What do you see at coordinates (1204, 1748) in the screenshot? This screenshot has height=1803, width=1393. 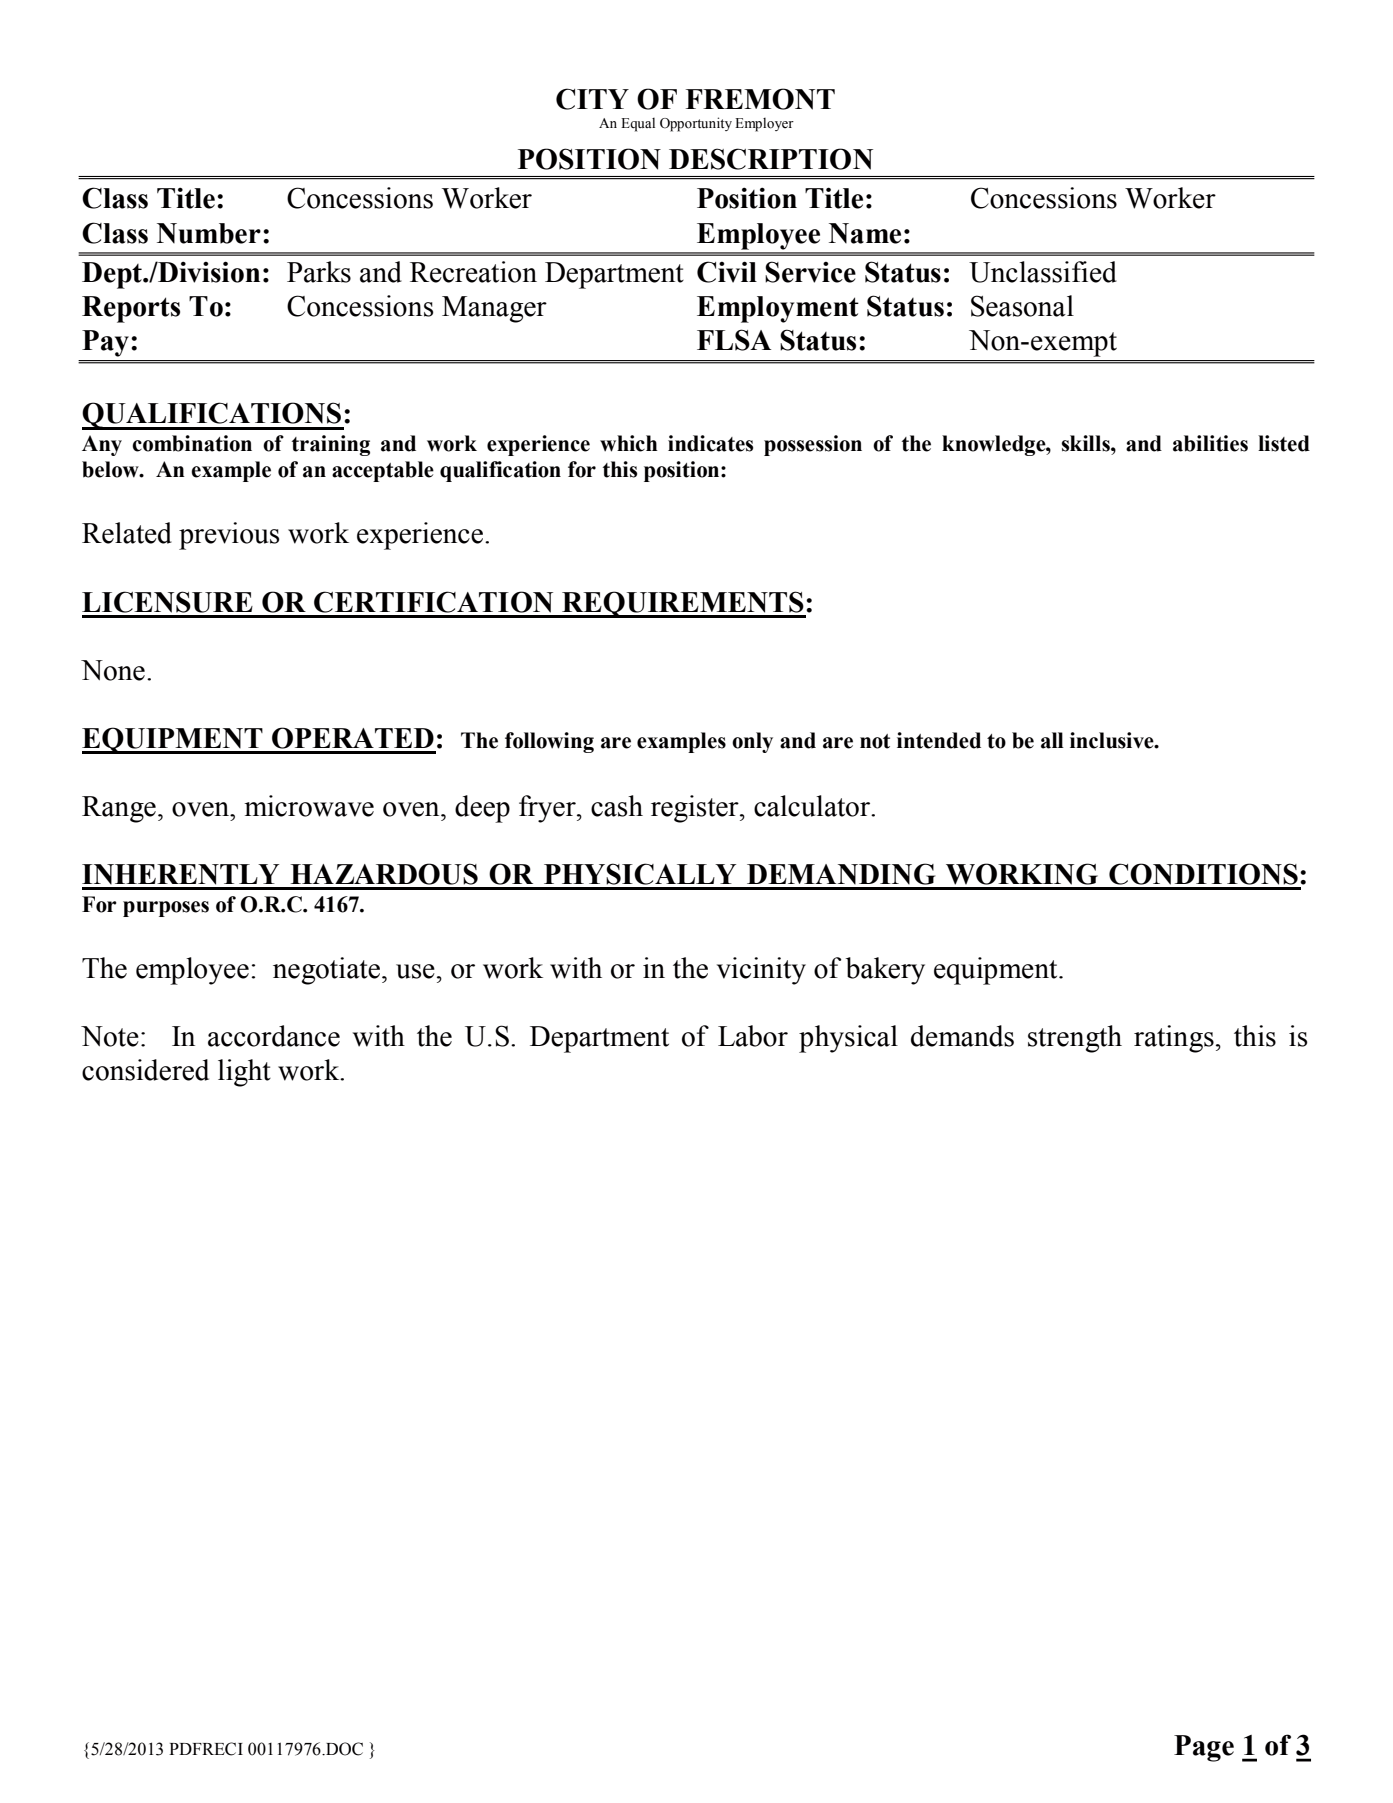 I see `Page` at bounding box center [1204, 1748].
